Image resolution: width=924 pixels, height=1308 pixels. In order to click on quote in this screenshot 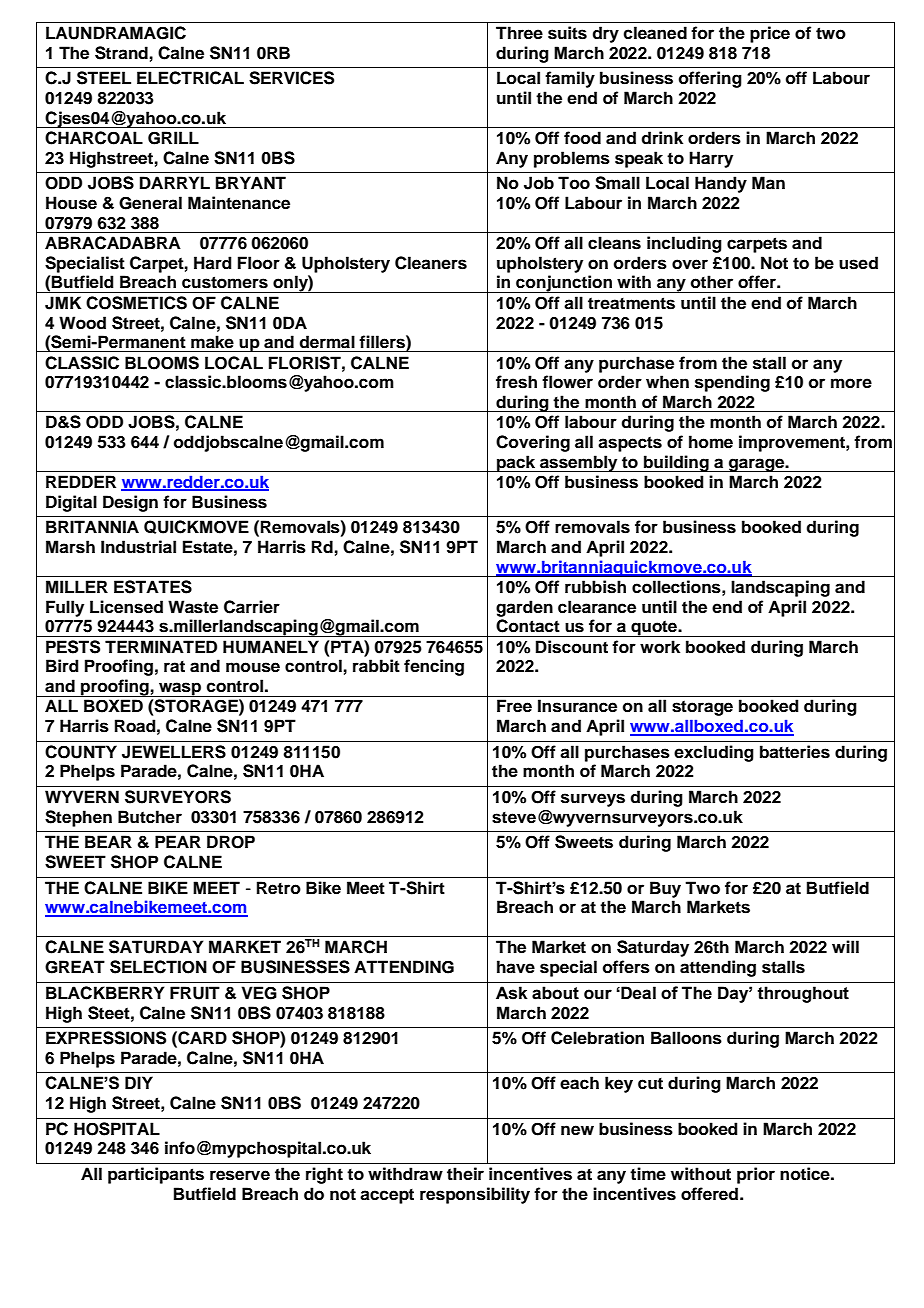, I will do `click(654, 628)`.
